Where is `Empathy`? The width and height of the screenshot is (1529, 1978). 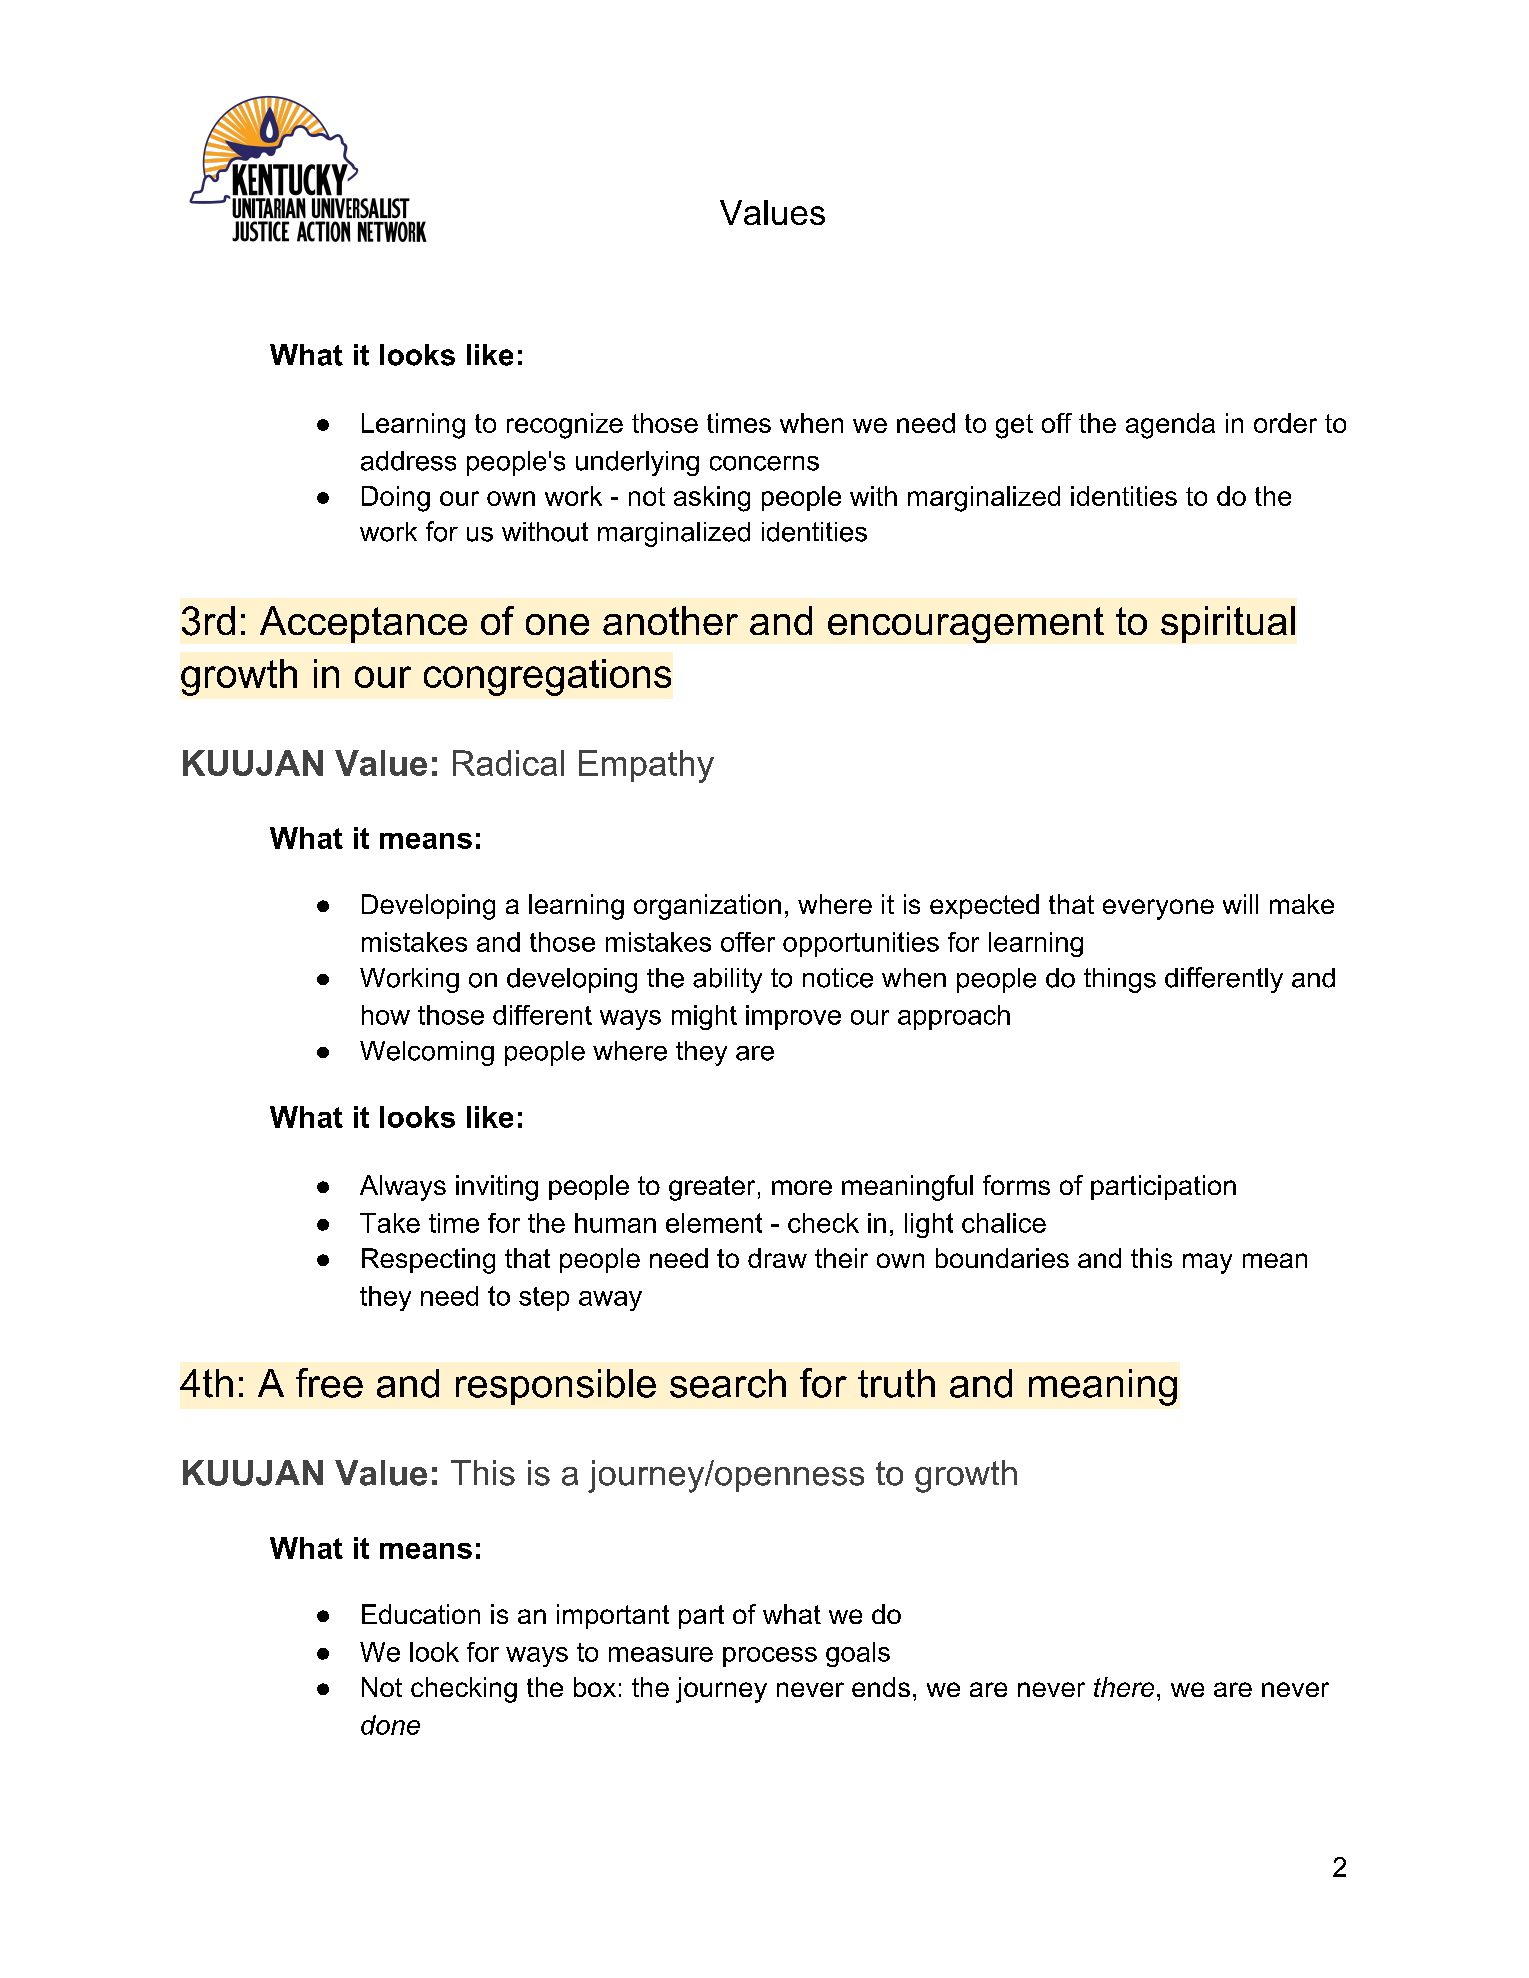 Empathy is located at coordinates (646, 766).
